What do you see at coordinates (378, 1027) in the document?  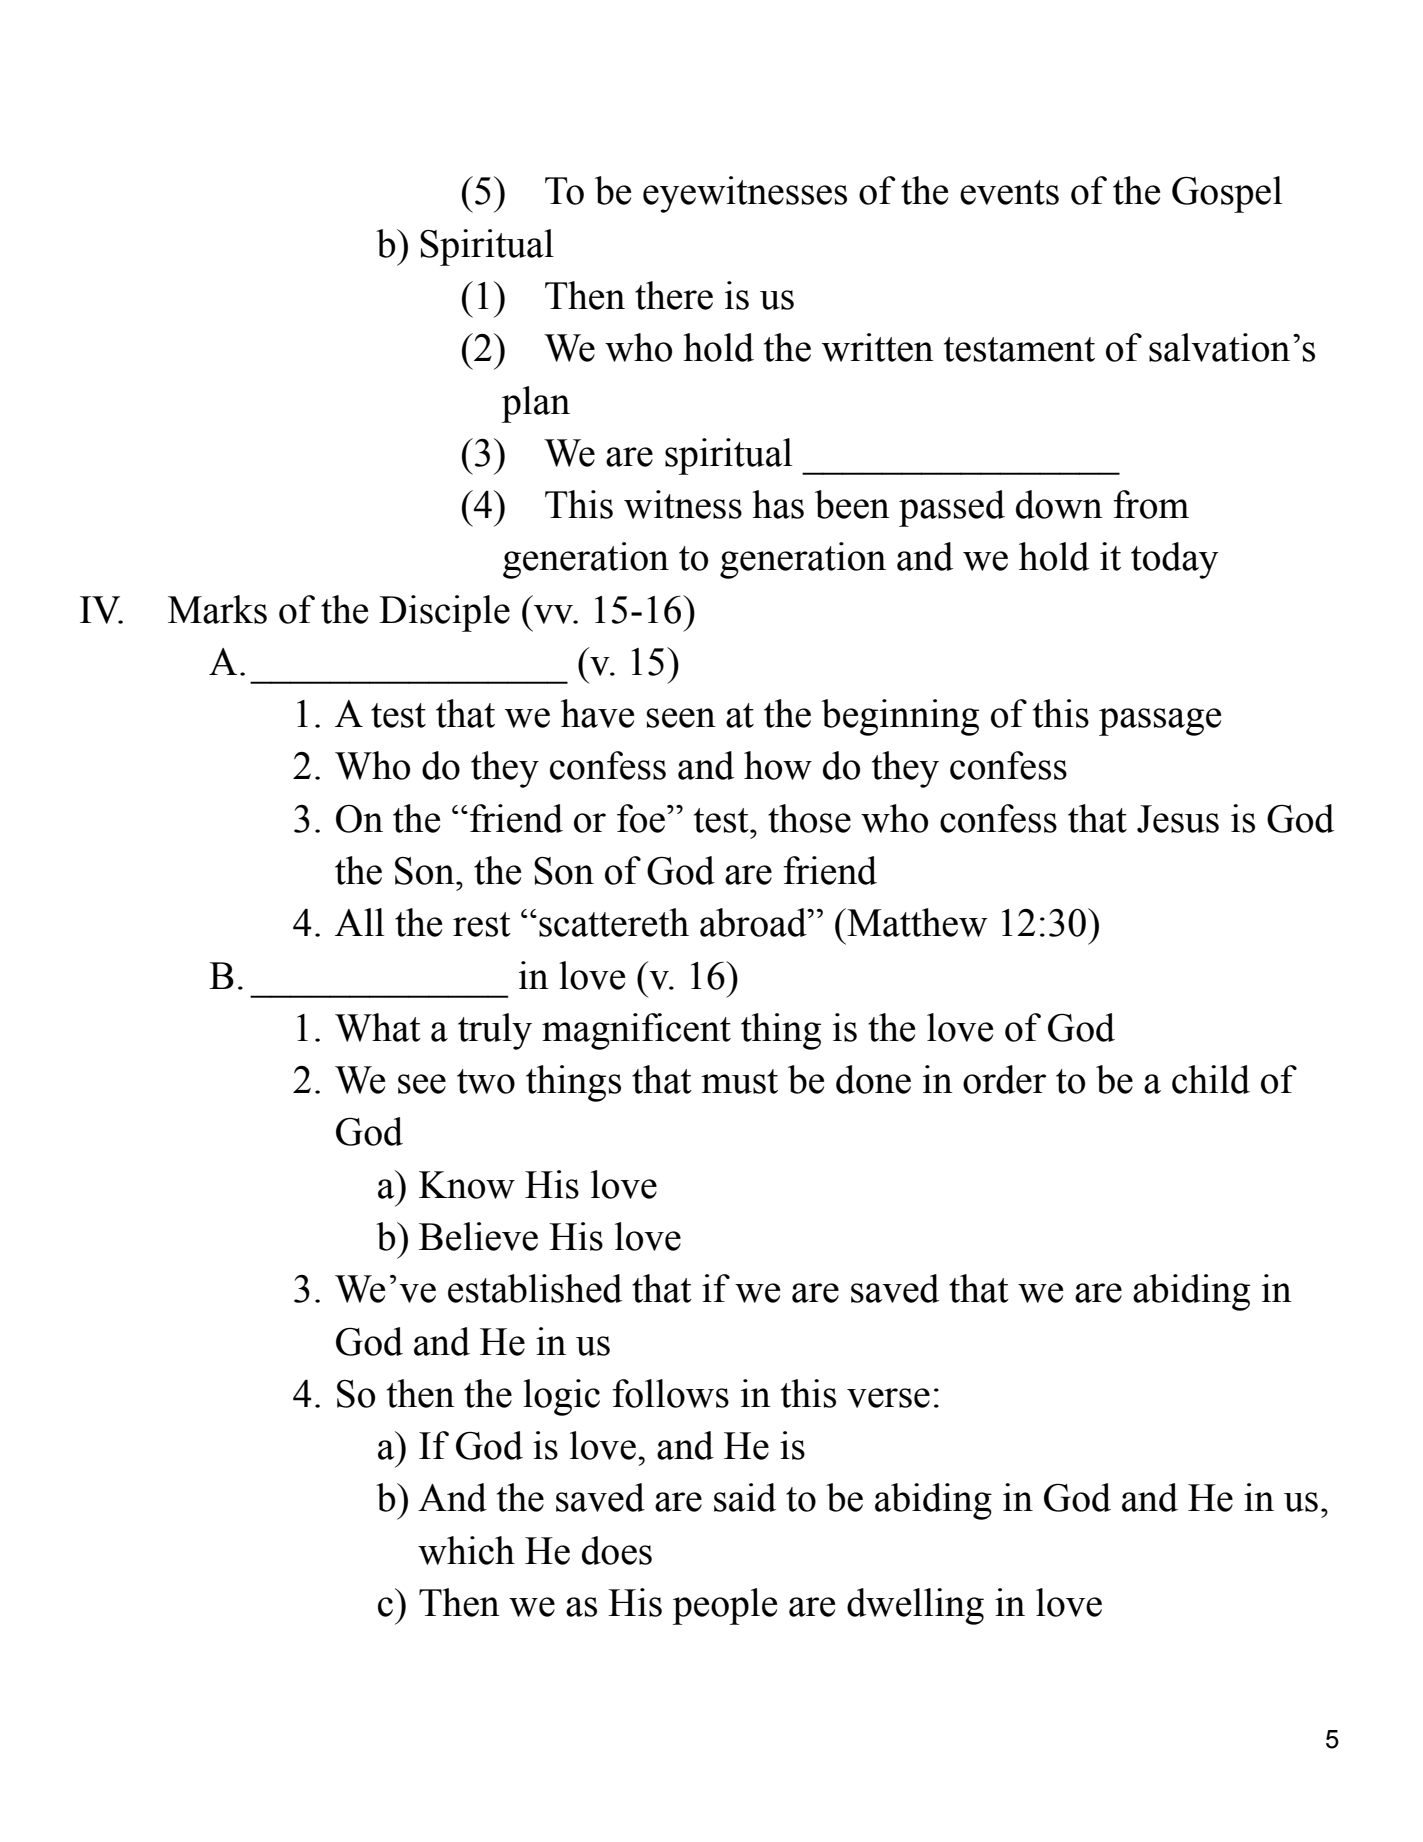 I see `What` at bounding box center [378, 1027].
